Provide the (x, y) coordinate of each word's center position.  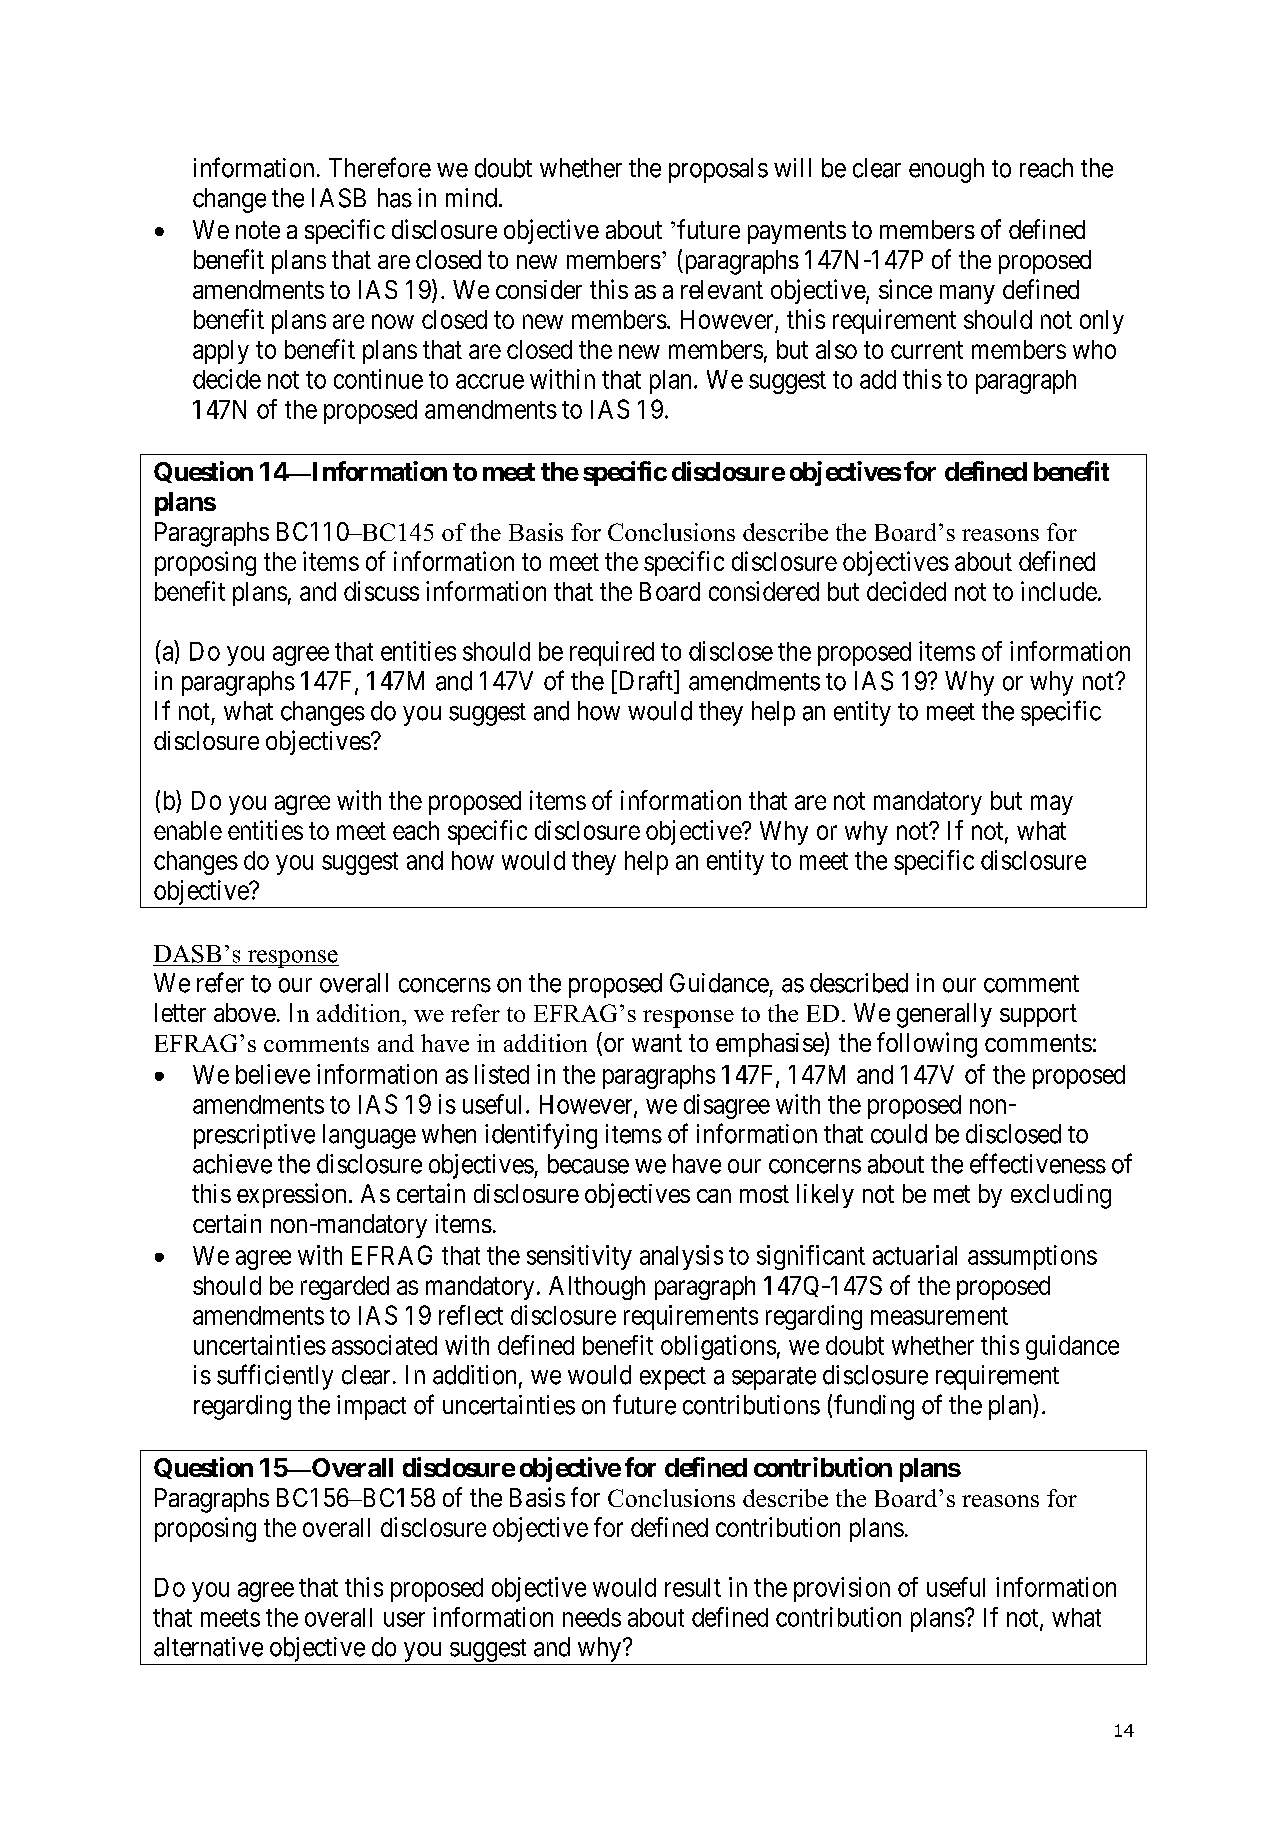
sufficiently (275, 1377)
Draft (646, 681)
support (1038, 1016)
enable (188, 830)
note (258, 230)
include (1059, 591)
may (1052, 805)
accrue (490, 381)
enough (946, 170)
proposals (718, 170)
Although (597, 1288)
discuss (381, 591)
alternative (208, 1647)
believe (273, 1074)
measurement (939, 1316)
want (657, 1043)
